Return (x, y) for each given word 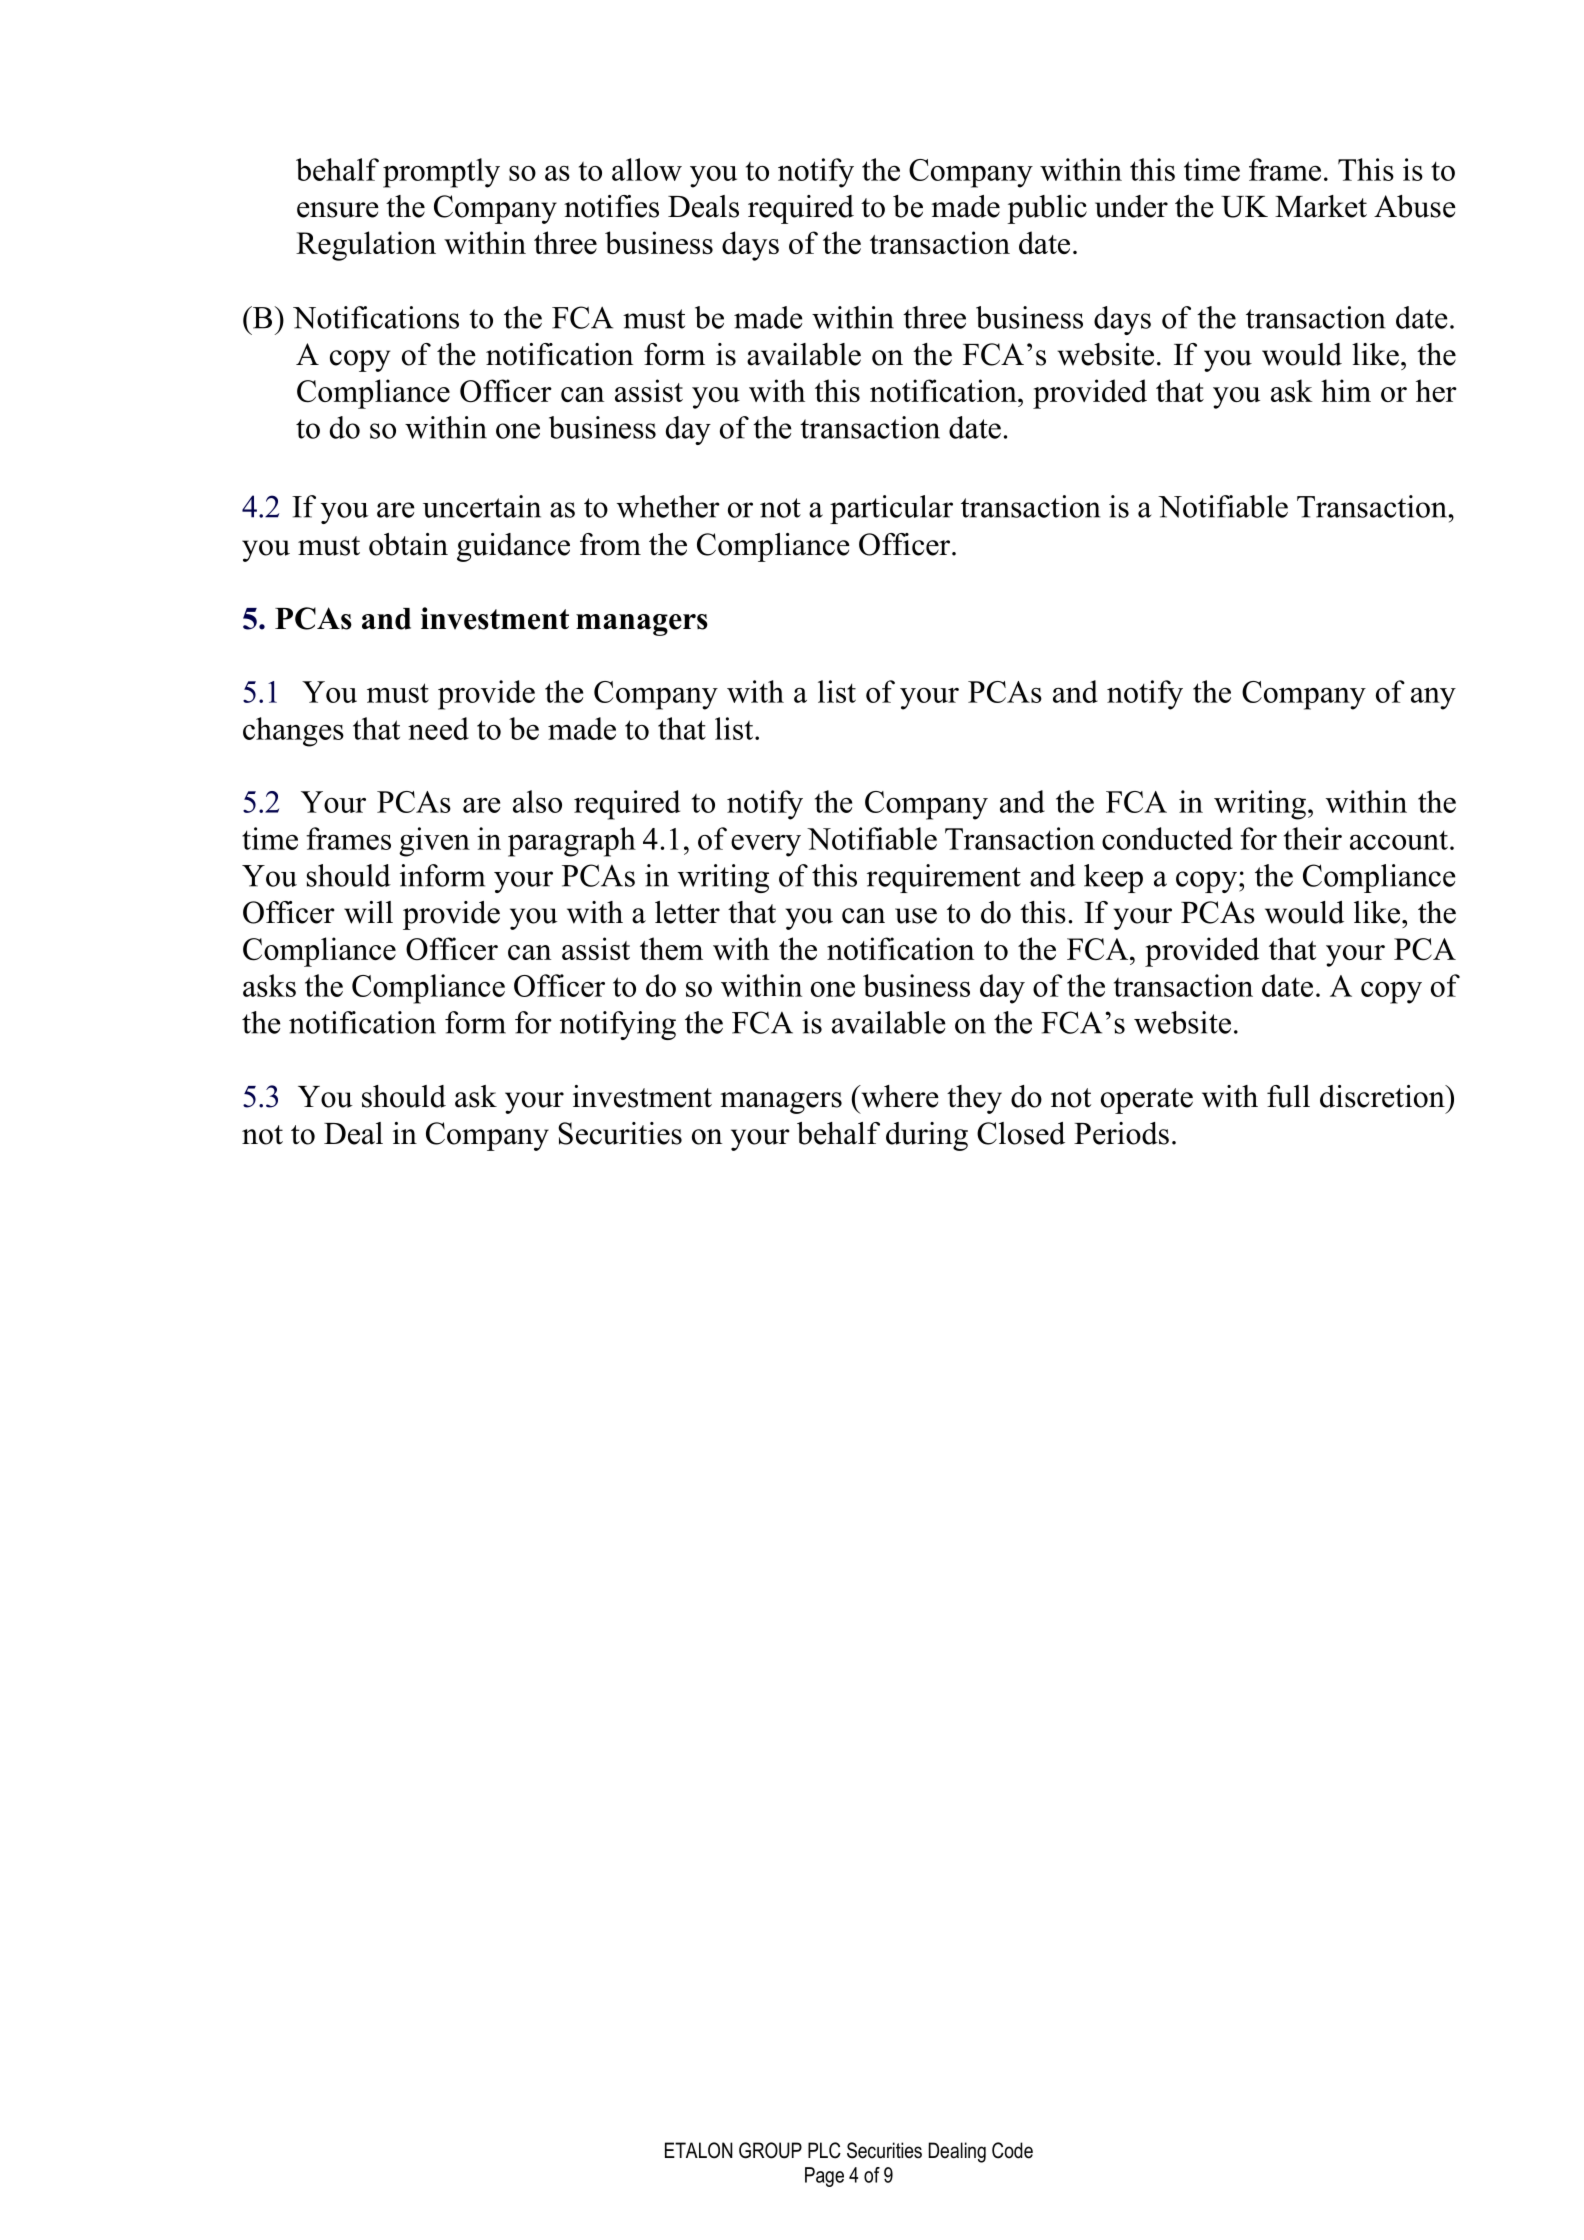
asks (269, 985)
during (927, 1136)
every (766, 846)
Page (824, 2177)
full (1288, 1096)
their (1313, 838)
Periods (1121, 1133)
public (1047, 209)
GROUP (770, 2150)
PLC (824, 2150)
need (438, 728)
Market (1321, 206)
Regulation (366, 246)
